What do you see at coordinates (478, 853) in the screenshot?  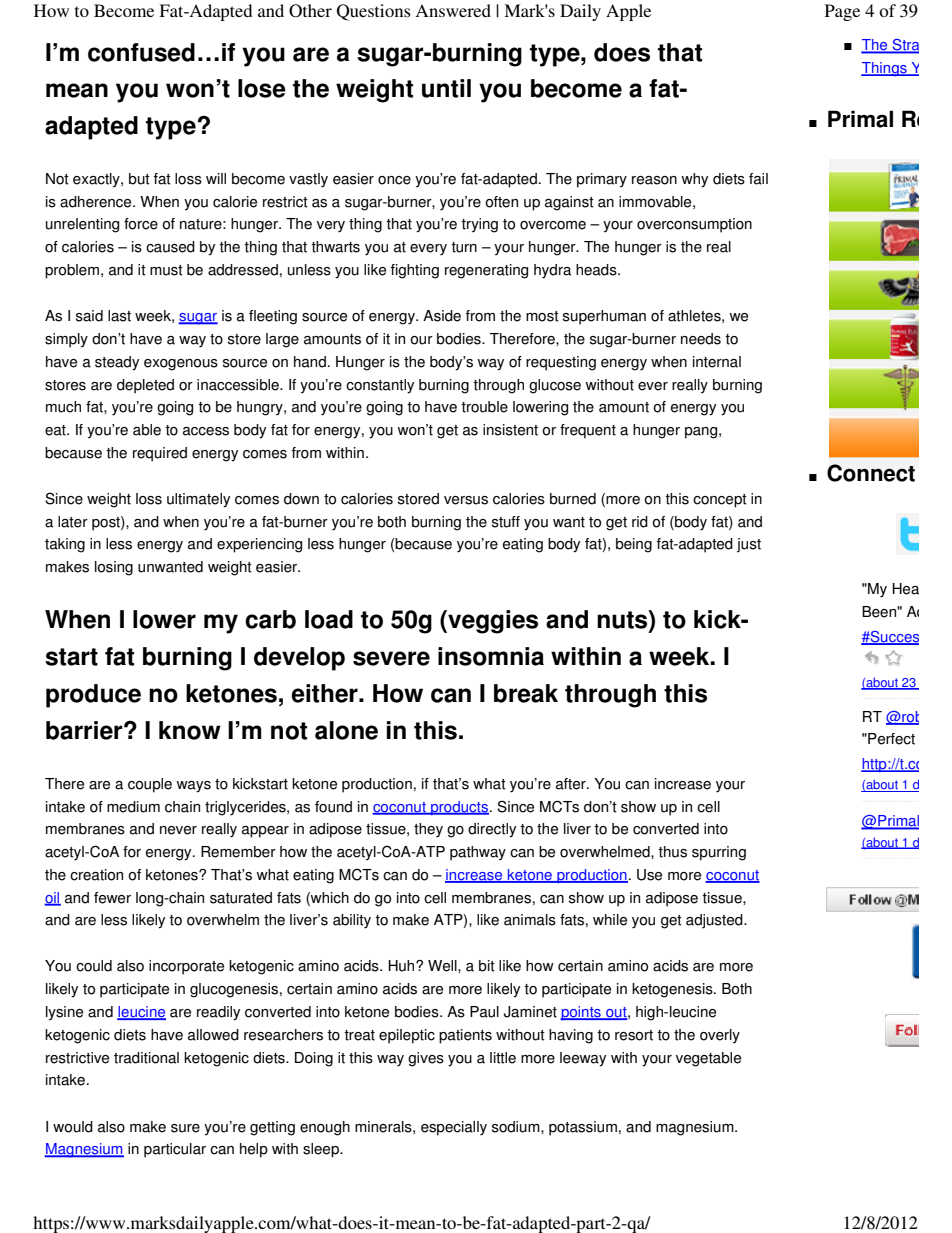 I see `pathway` at bounding box center [478, 853].
